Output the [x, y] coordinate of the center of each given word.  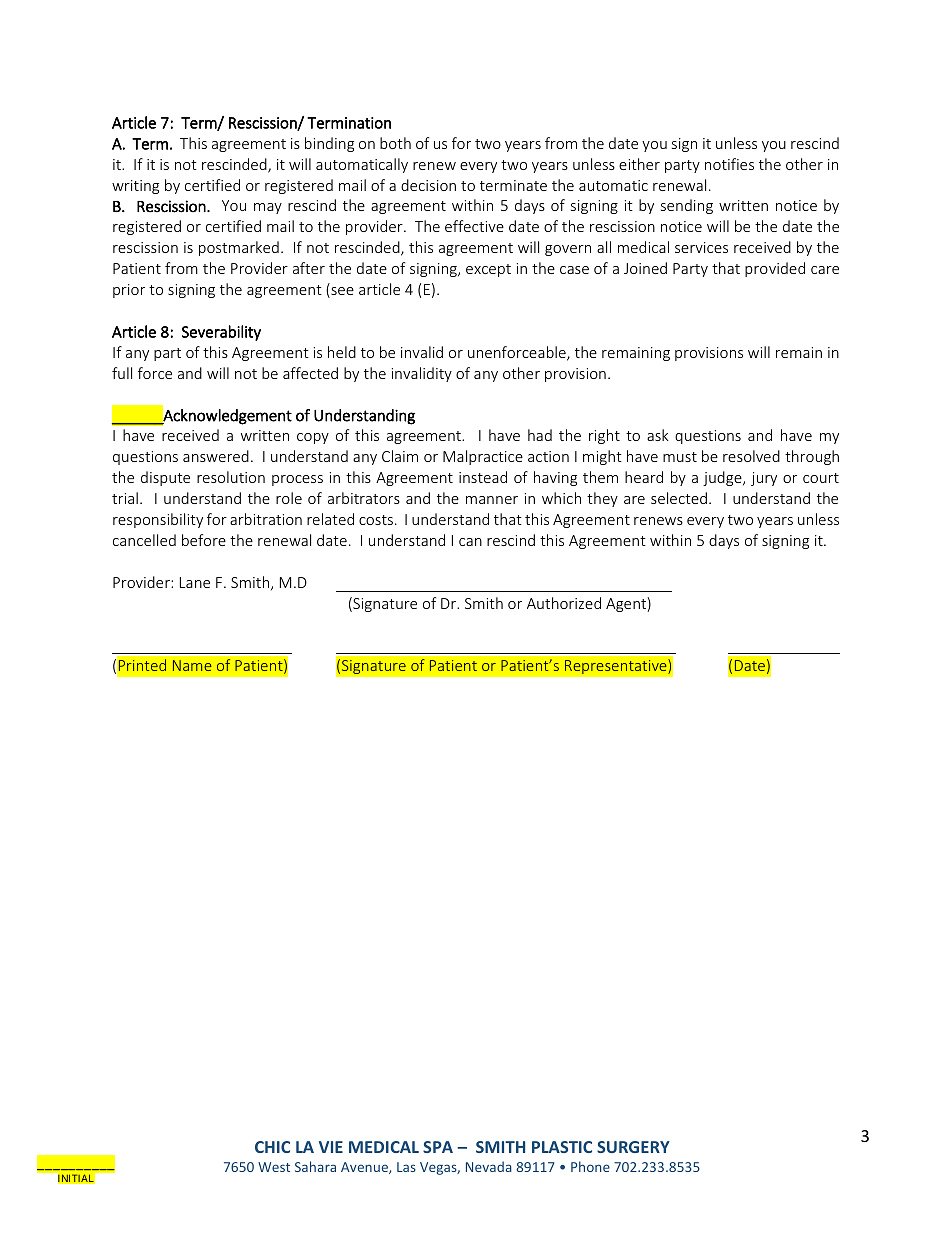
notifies [729, 164]
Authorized [564, 603]
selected [679, 498]
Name [192, 665]
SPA [438, 1147]
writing [135, 187]
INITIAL [76, 1178]
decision [428, 185]
